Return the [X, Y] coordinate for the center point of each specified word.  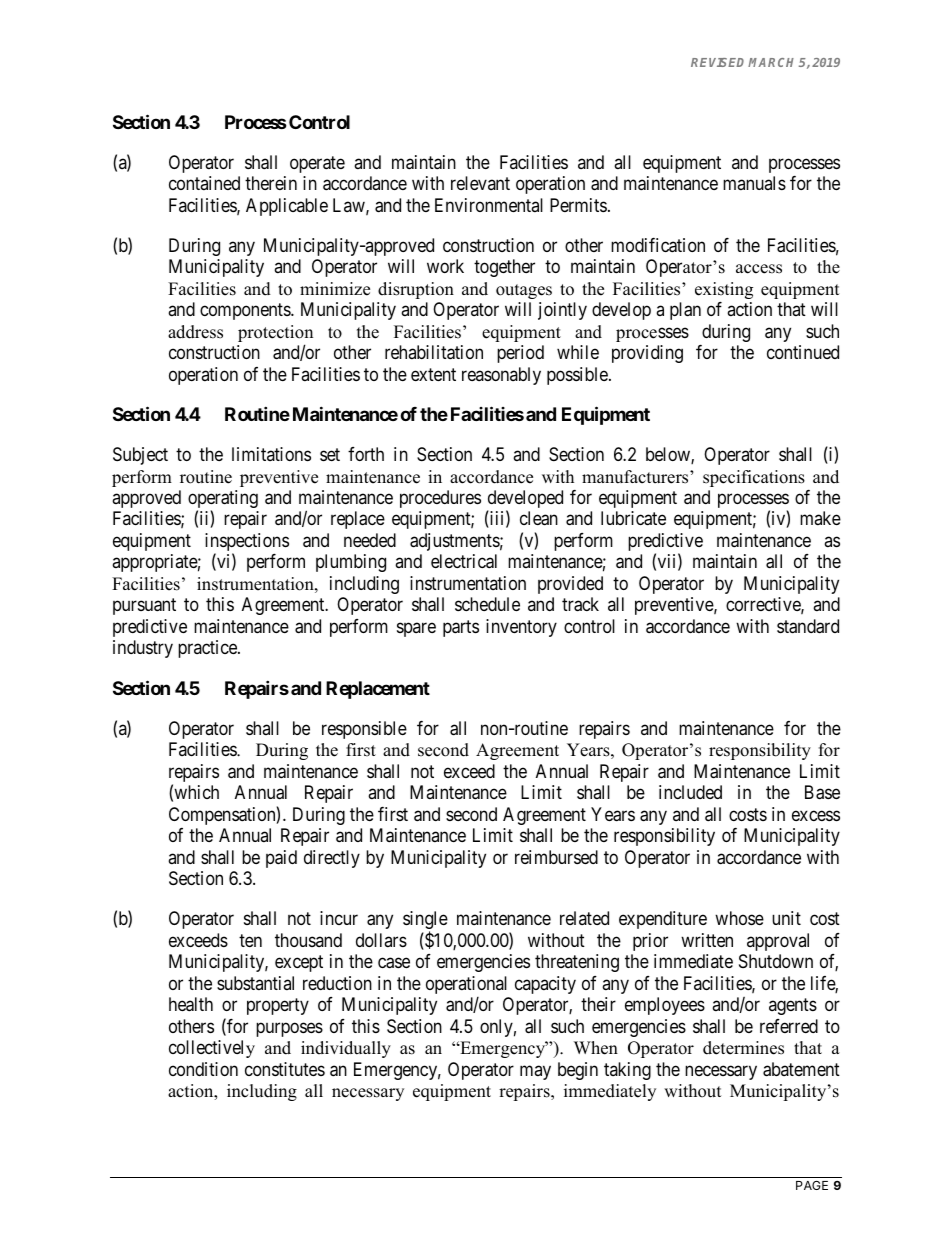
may [535, 1072]
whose [739, 918]
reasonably [501, 376]
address [195, 332]
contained [204, 183]
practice [208, 649]
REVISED [720, 62]
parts [461, 628]
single [425, 921]
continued [803, 352]
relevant [480, 183]
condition [203, 1069]
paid [281, 859]
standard [808, 626]
